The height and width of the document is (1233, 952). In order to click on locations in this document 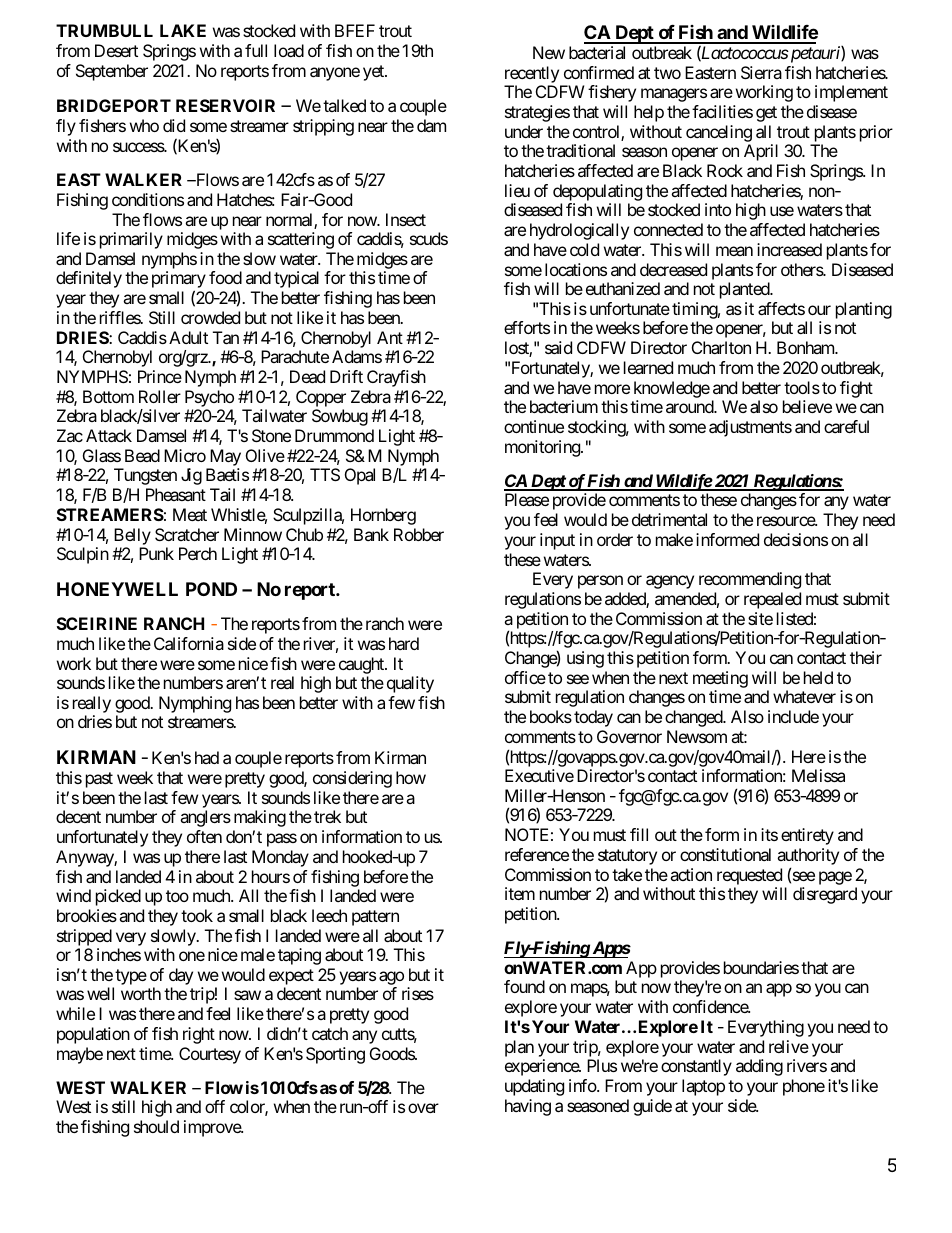, I will do `click(576, 269)`.
